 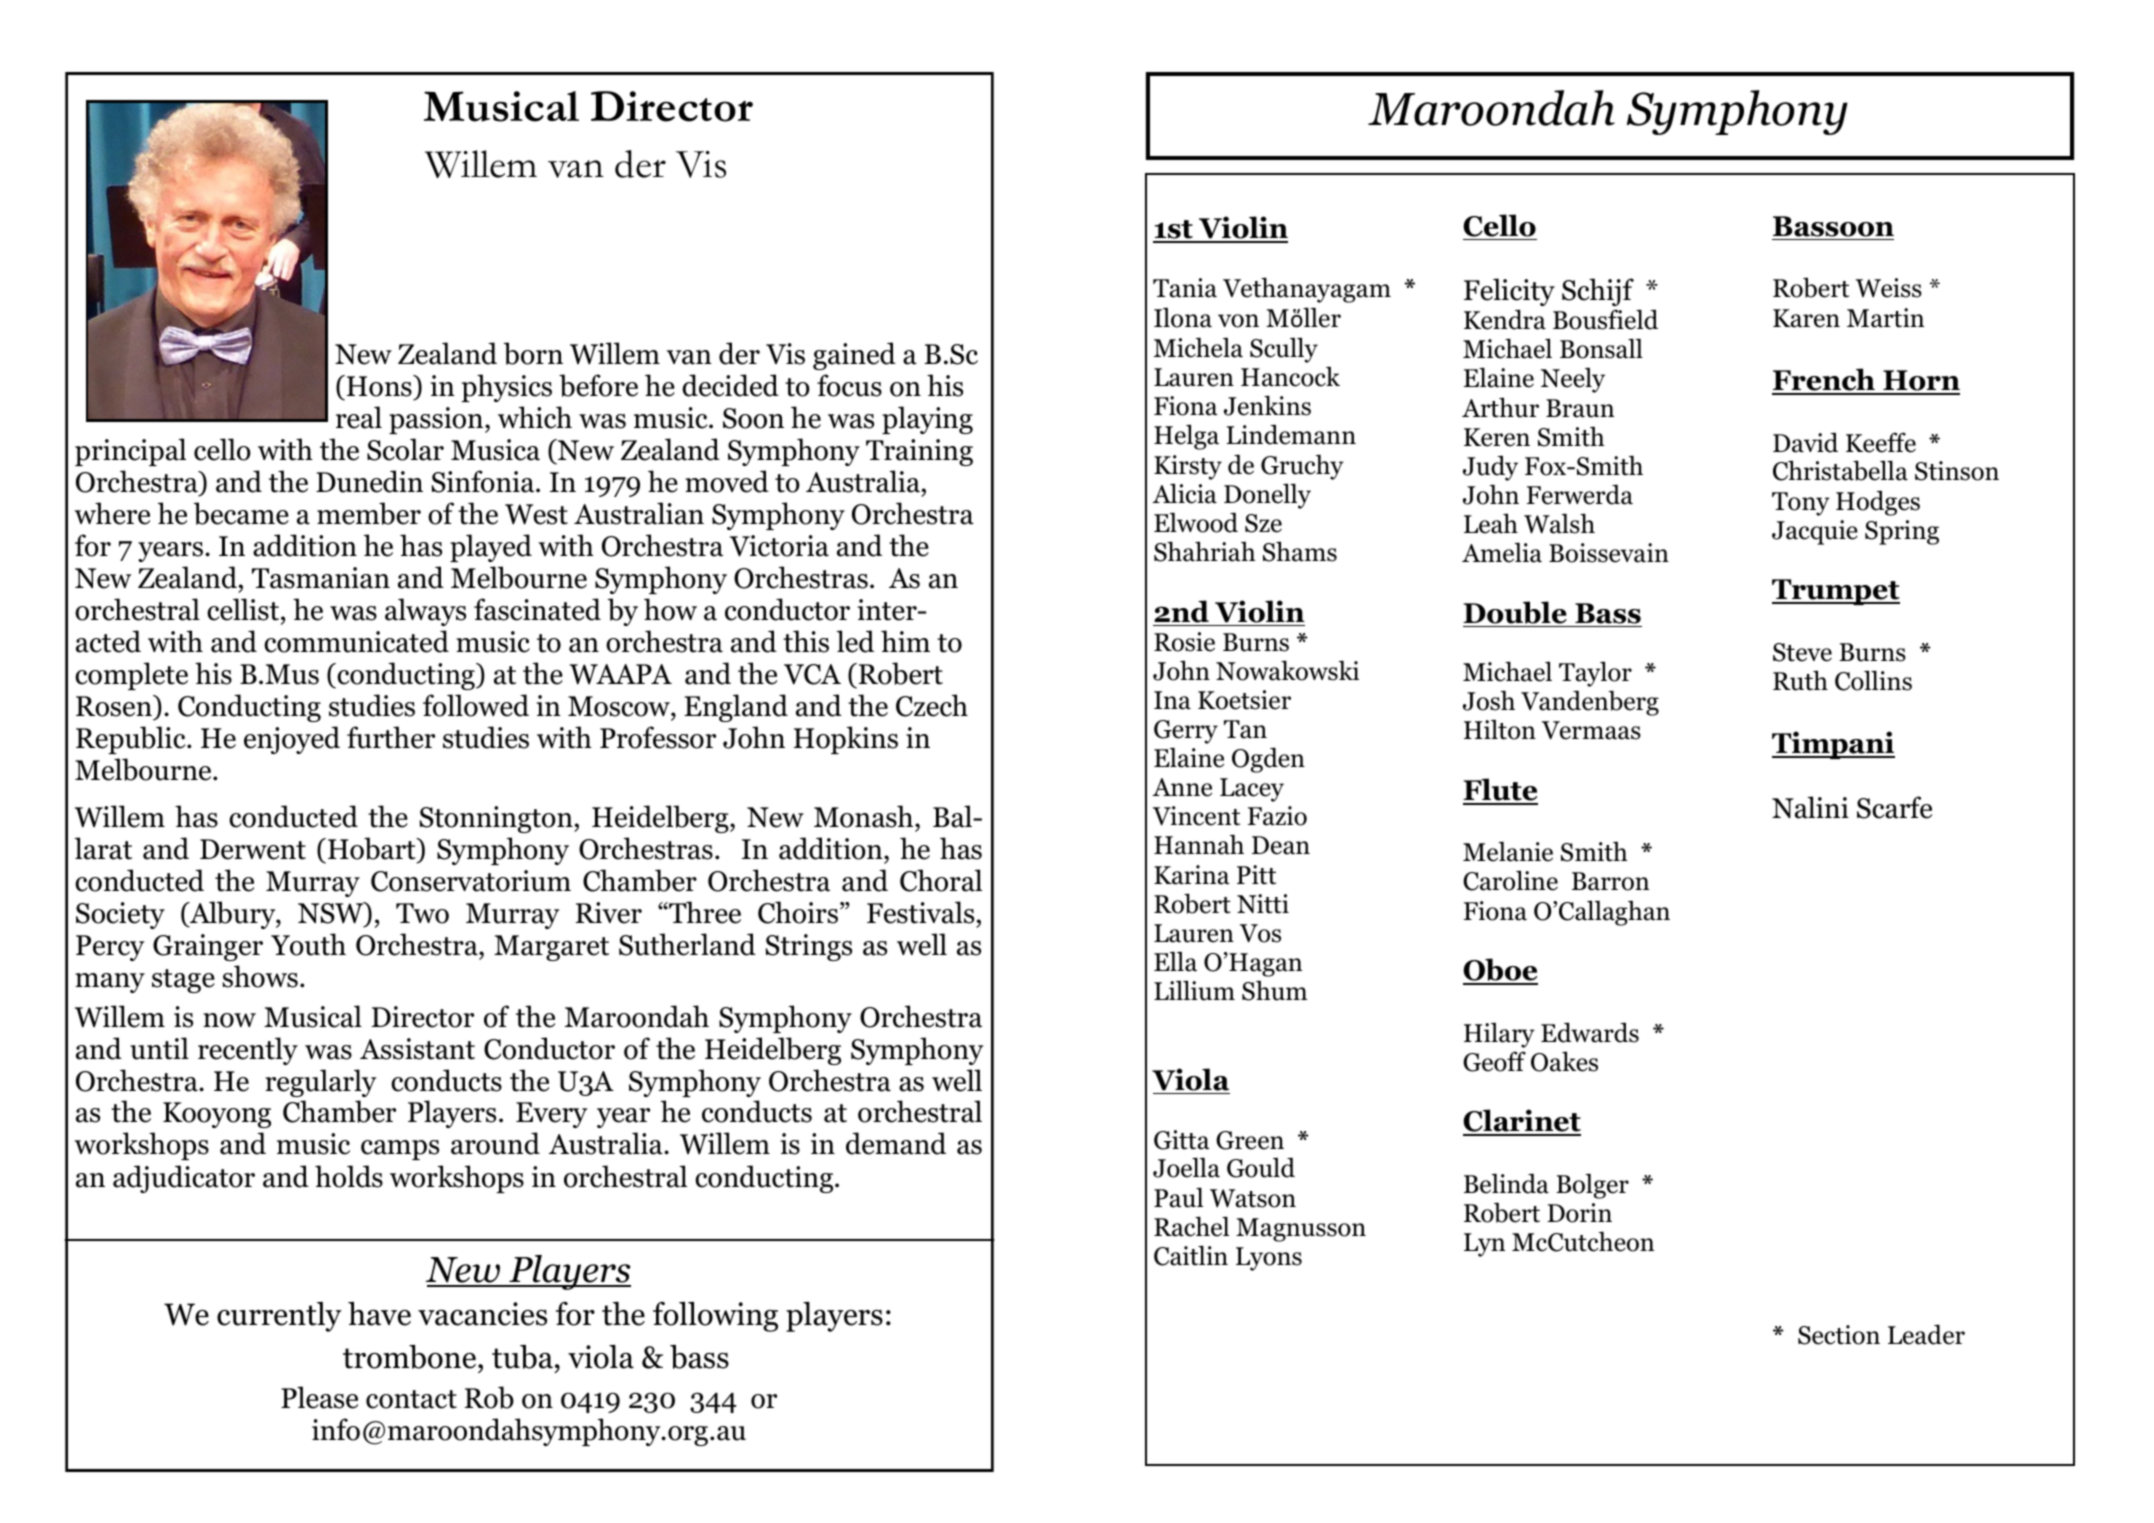 What do you see at coordinates (319, 1397) in the screenshot?
I see `Please` at bounding box center [319, 1397].
